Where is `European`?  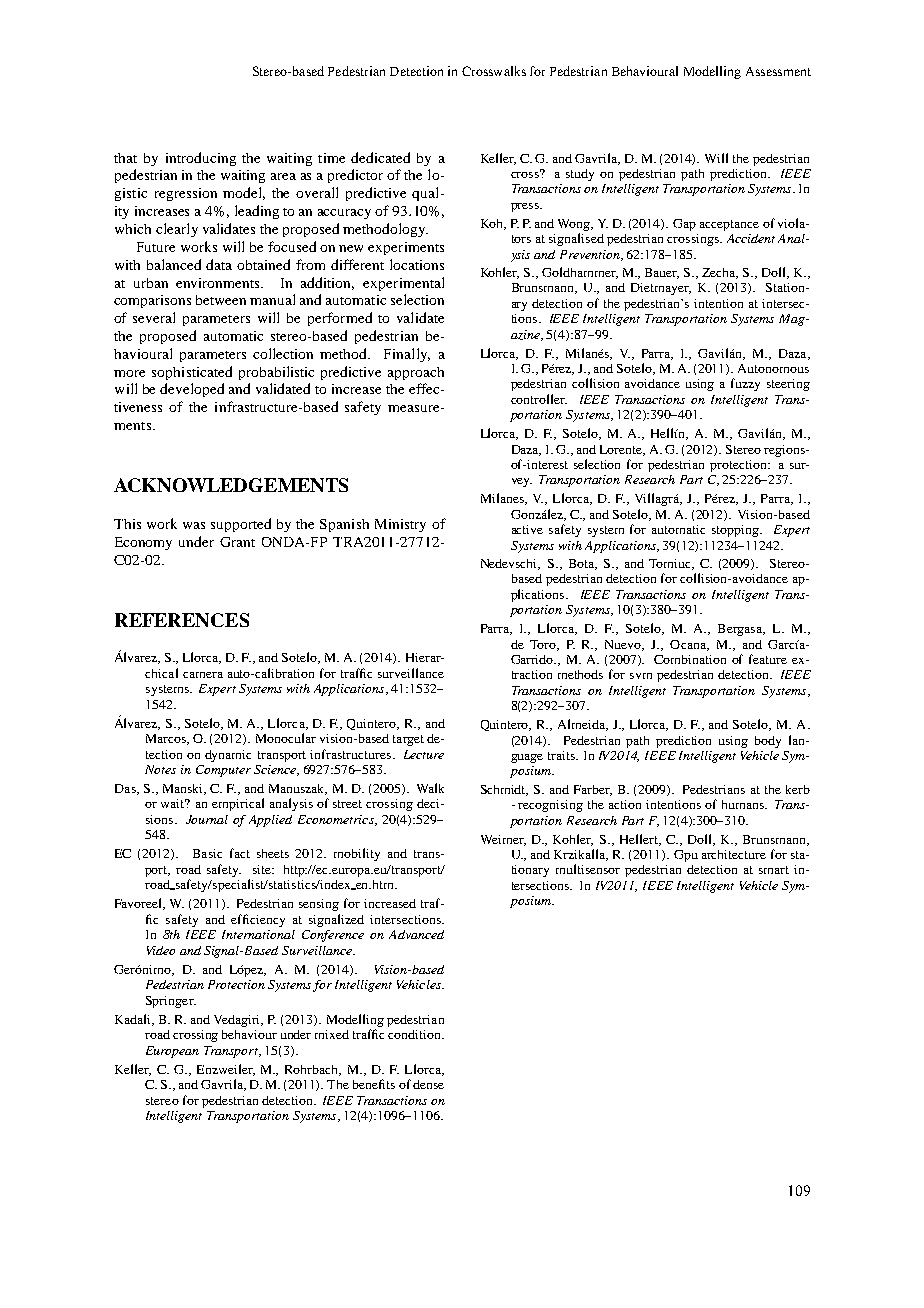
European is located at coordinates (172, 1052).
